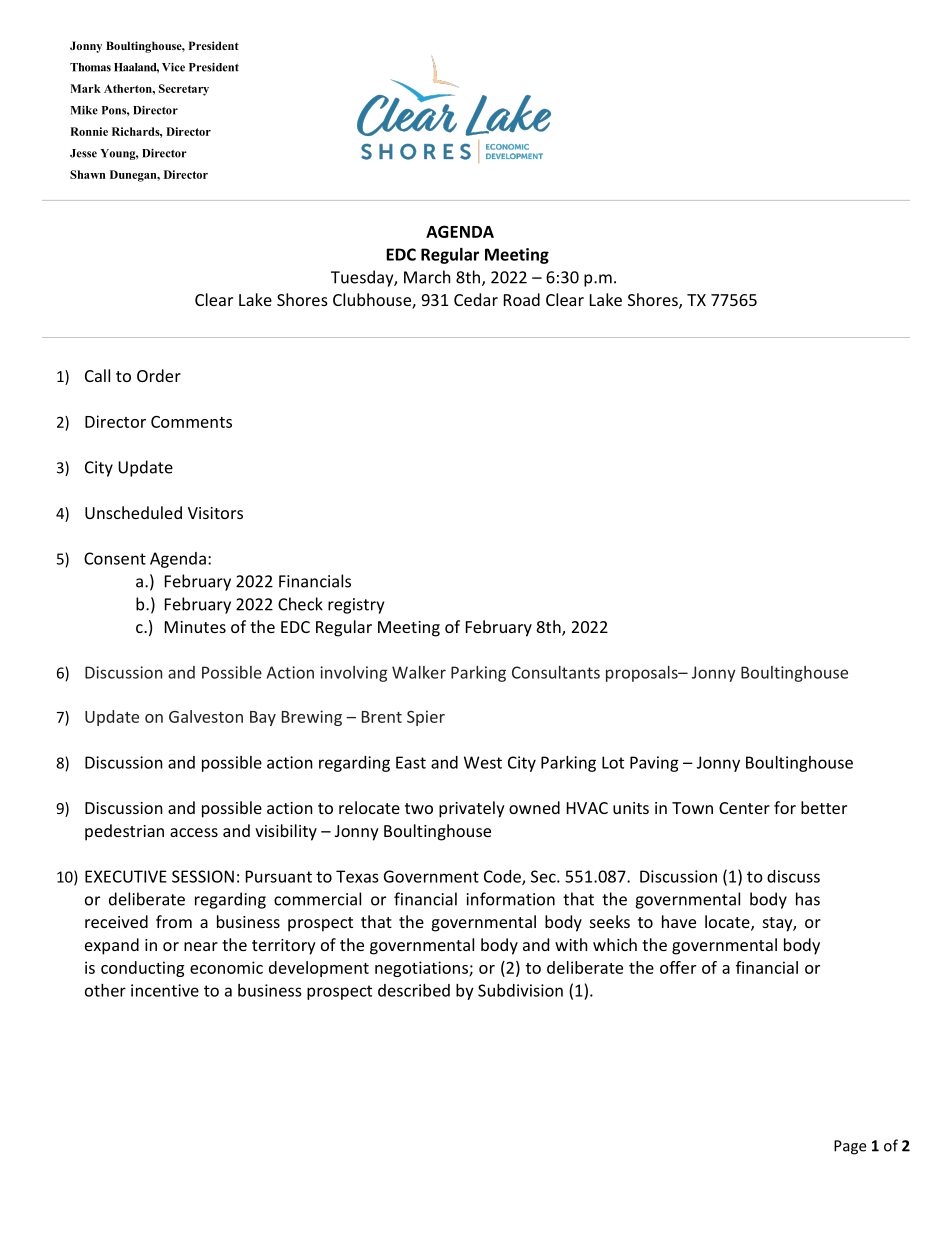 The height and width of the screenshot is (1233, 952). What do you see at coordinates (184, 90) in the screenshot?
I see `Secretary` at bounding box center [184, 90].
